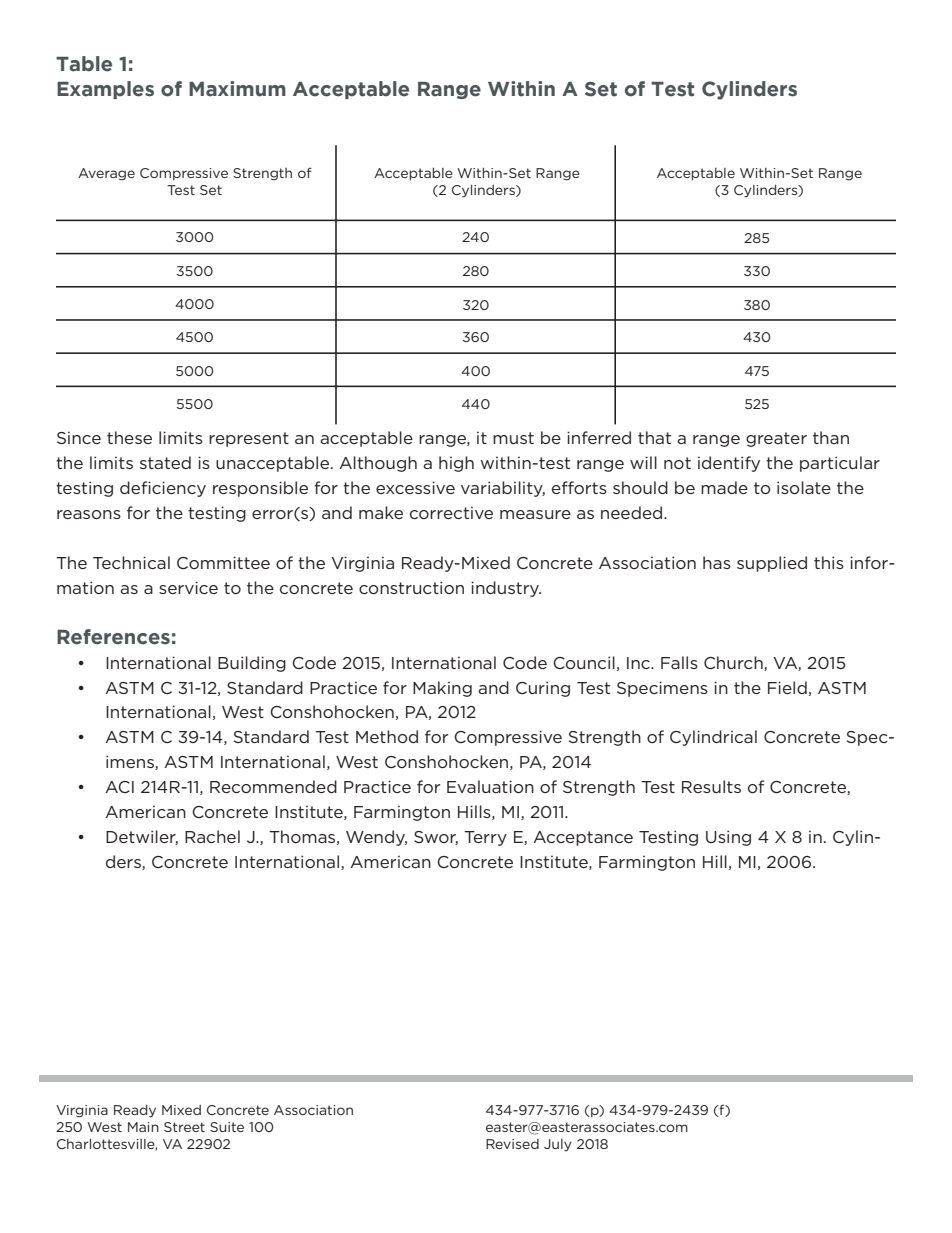 Image resolution: width=952 pixels, height=1233 pixels. Describe the element at coordinates (188, 587) in the page. I see `service` at that location.
